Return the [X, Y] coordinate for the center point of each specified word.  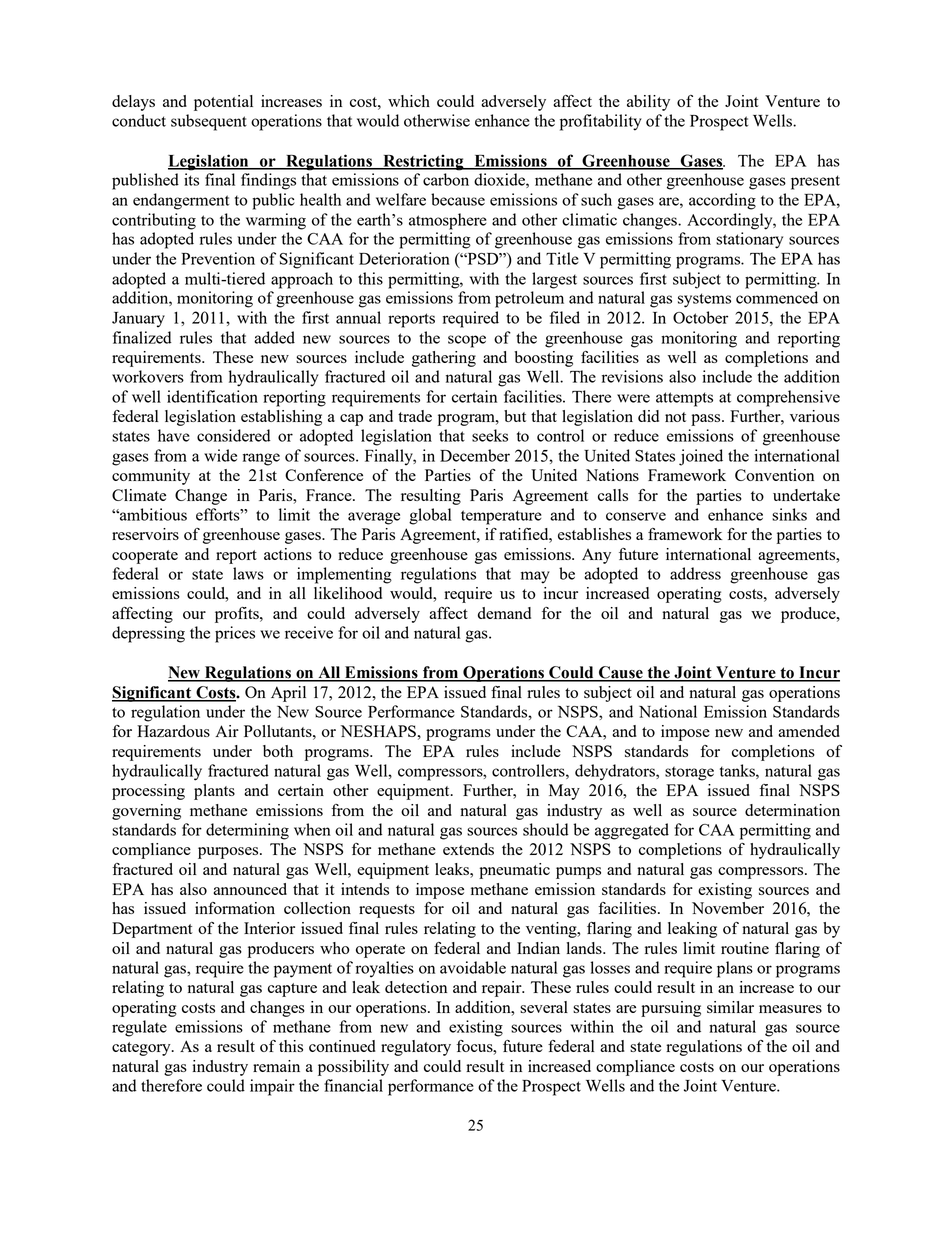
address [695, 573]
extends [468, 849]
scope [467, 341]
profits [238, 615]
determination [792, 810]
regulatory [416, 1048]
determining [247, 831]
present [815, 182]
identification [212, 396]
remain [276, 1066]
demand [504, 613]
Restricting [423, 162]
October [700, 317]
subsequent [209, 122]
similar [730, 1007]
